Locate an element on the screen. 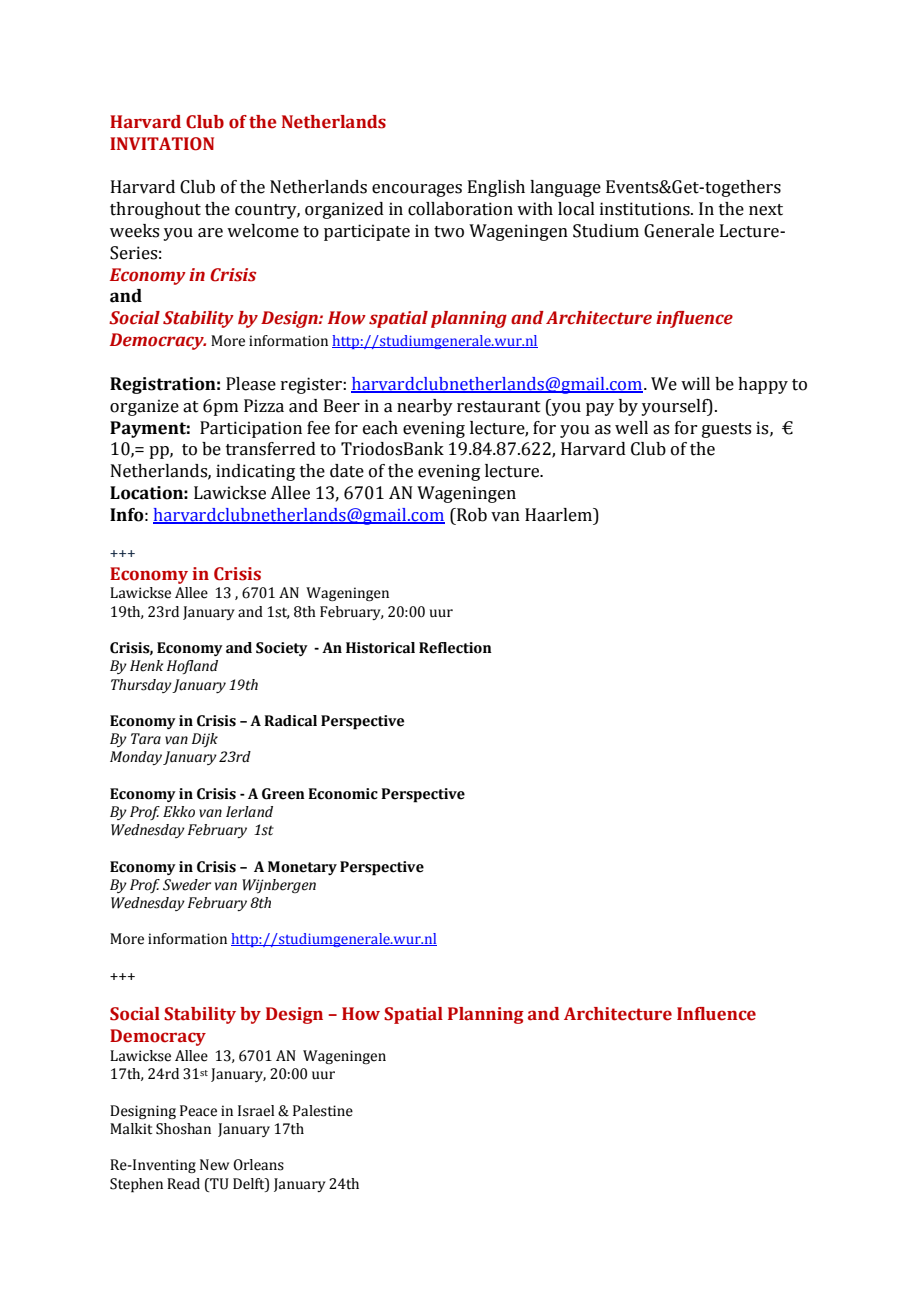 The width and height of the screenshot is (924, 1308). encourages is located at coordinates (417, 190).
